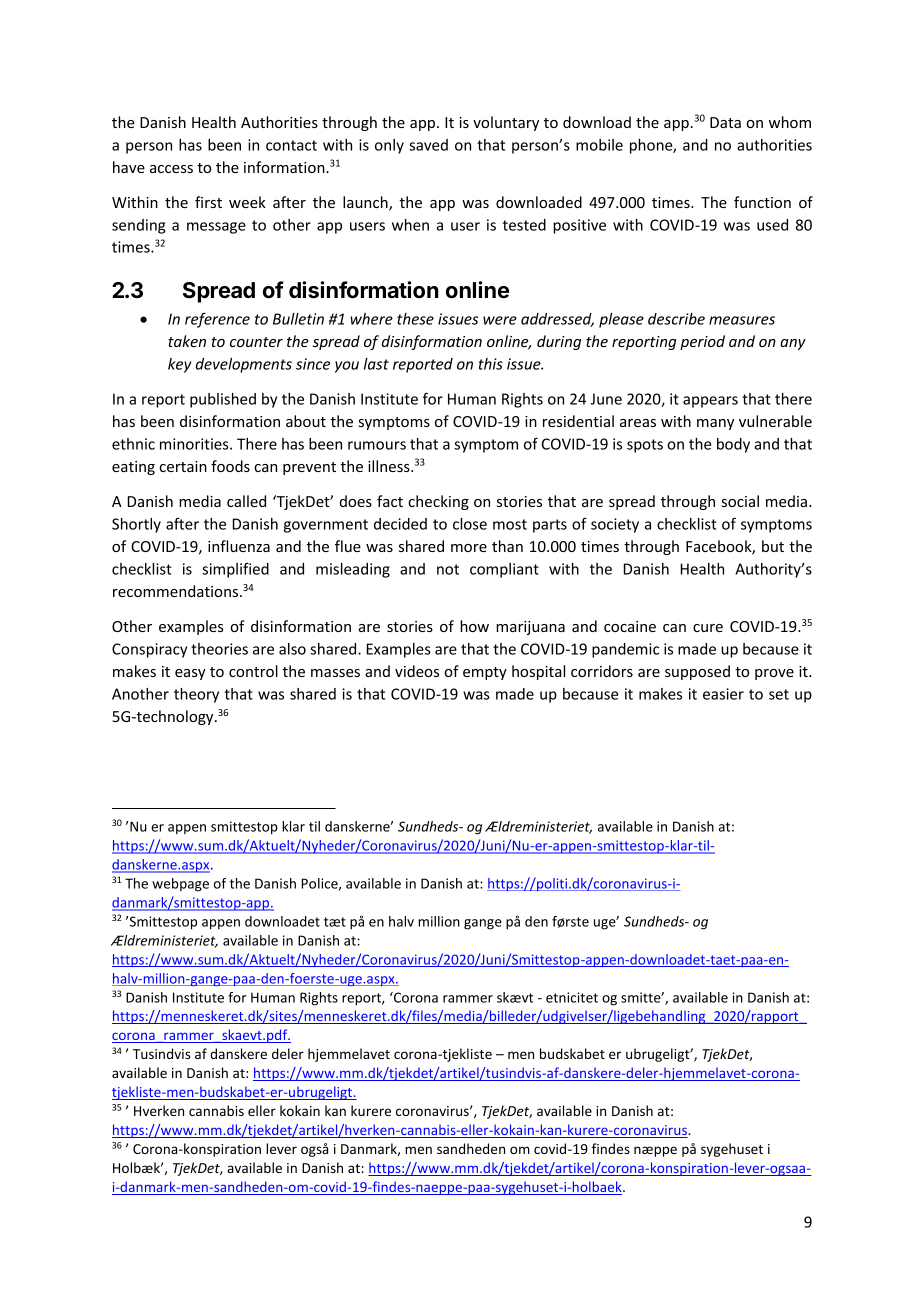 This screenshot has width=924, height=1308. What do you see at coordinates (485, 673) in the screenshot?
I see `empty` at bounding box center [485, 673].
